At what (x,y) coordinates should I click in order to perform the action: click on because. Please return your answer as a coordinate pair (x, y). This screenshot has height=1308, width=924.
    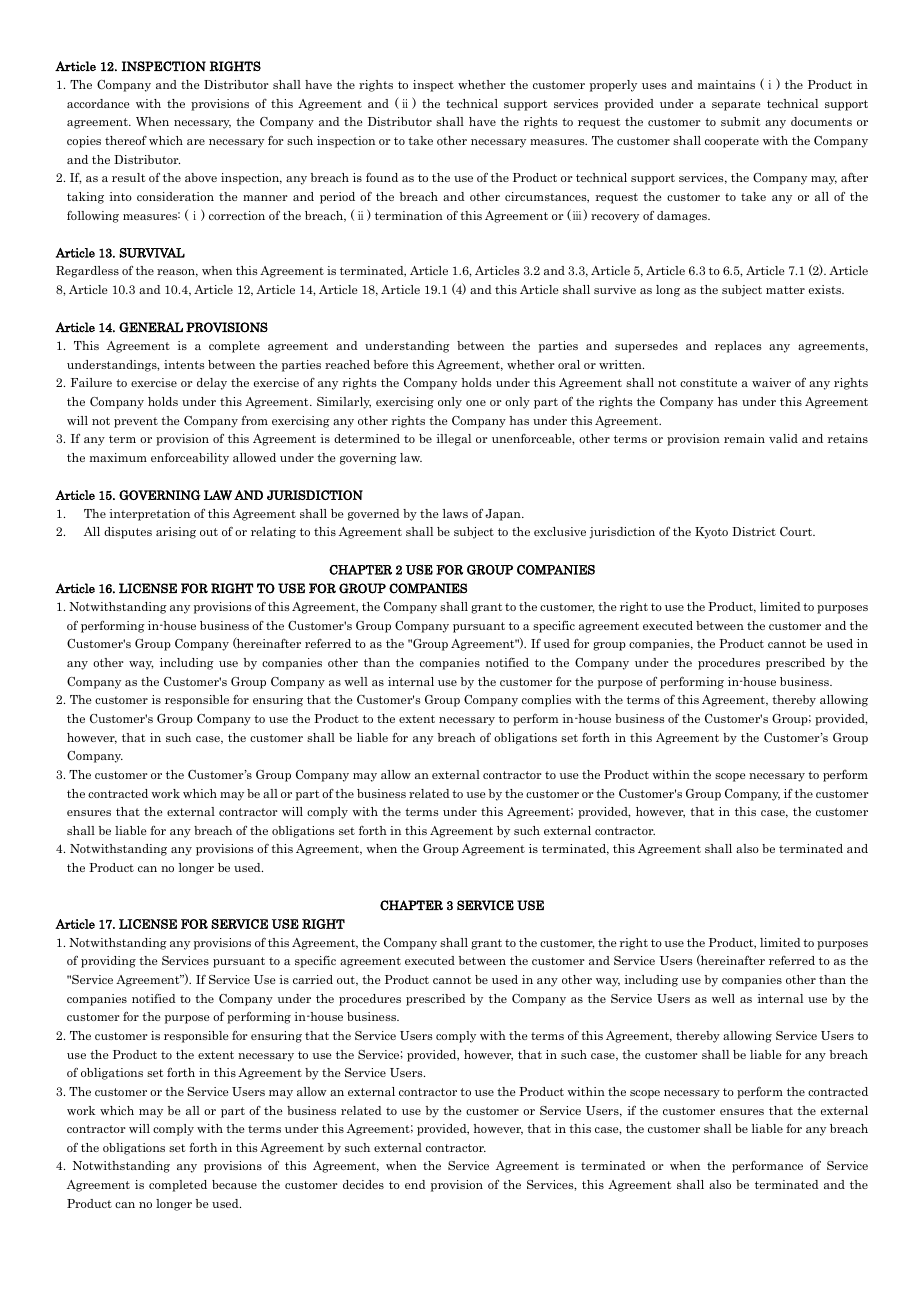
    Looking at the image, I should click on (234, 1184).
